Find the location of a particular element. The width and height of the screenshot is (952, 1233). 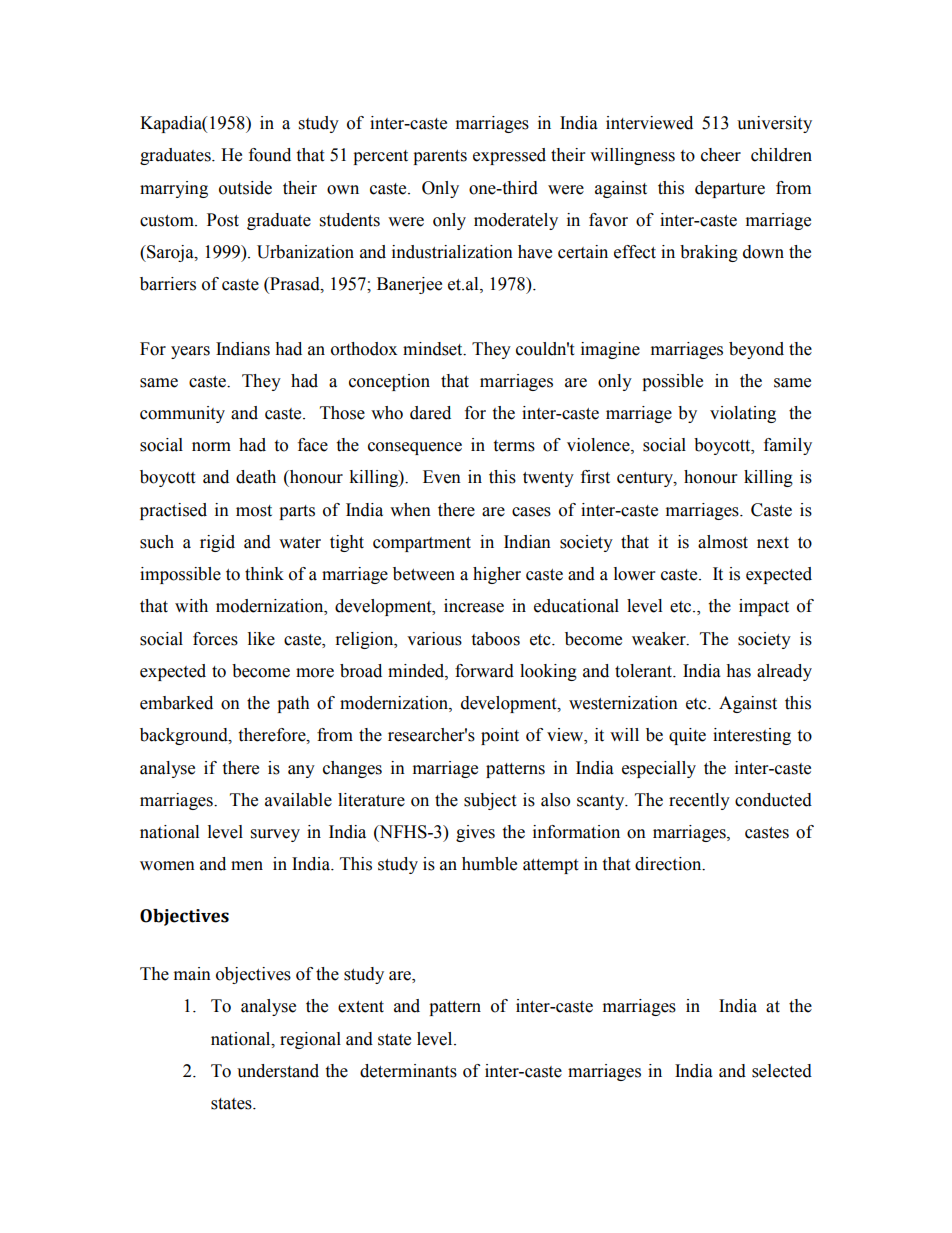

parents is located at coordinates (440, 157).
